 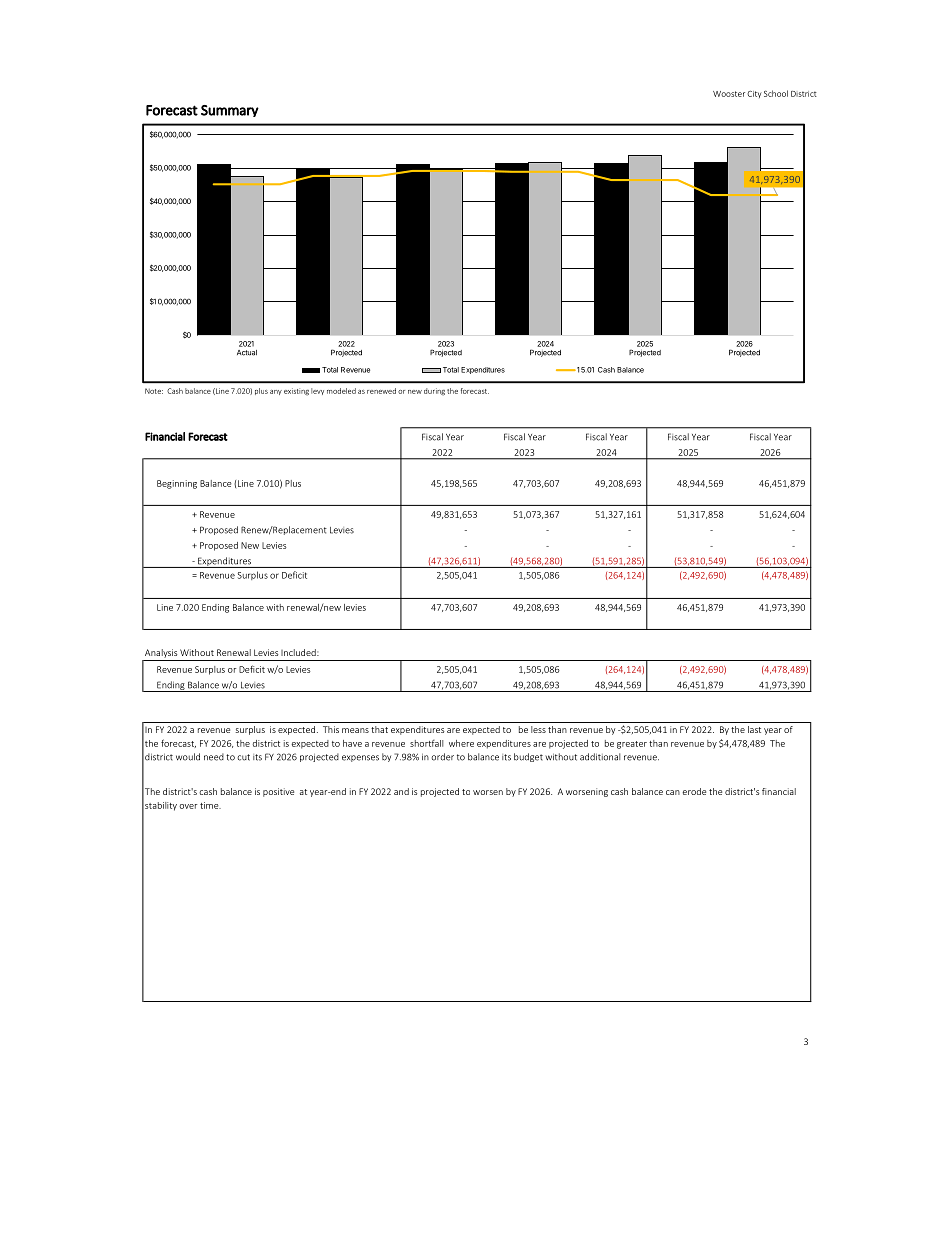 I want to click on levy, so click(x=317, y=391).
